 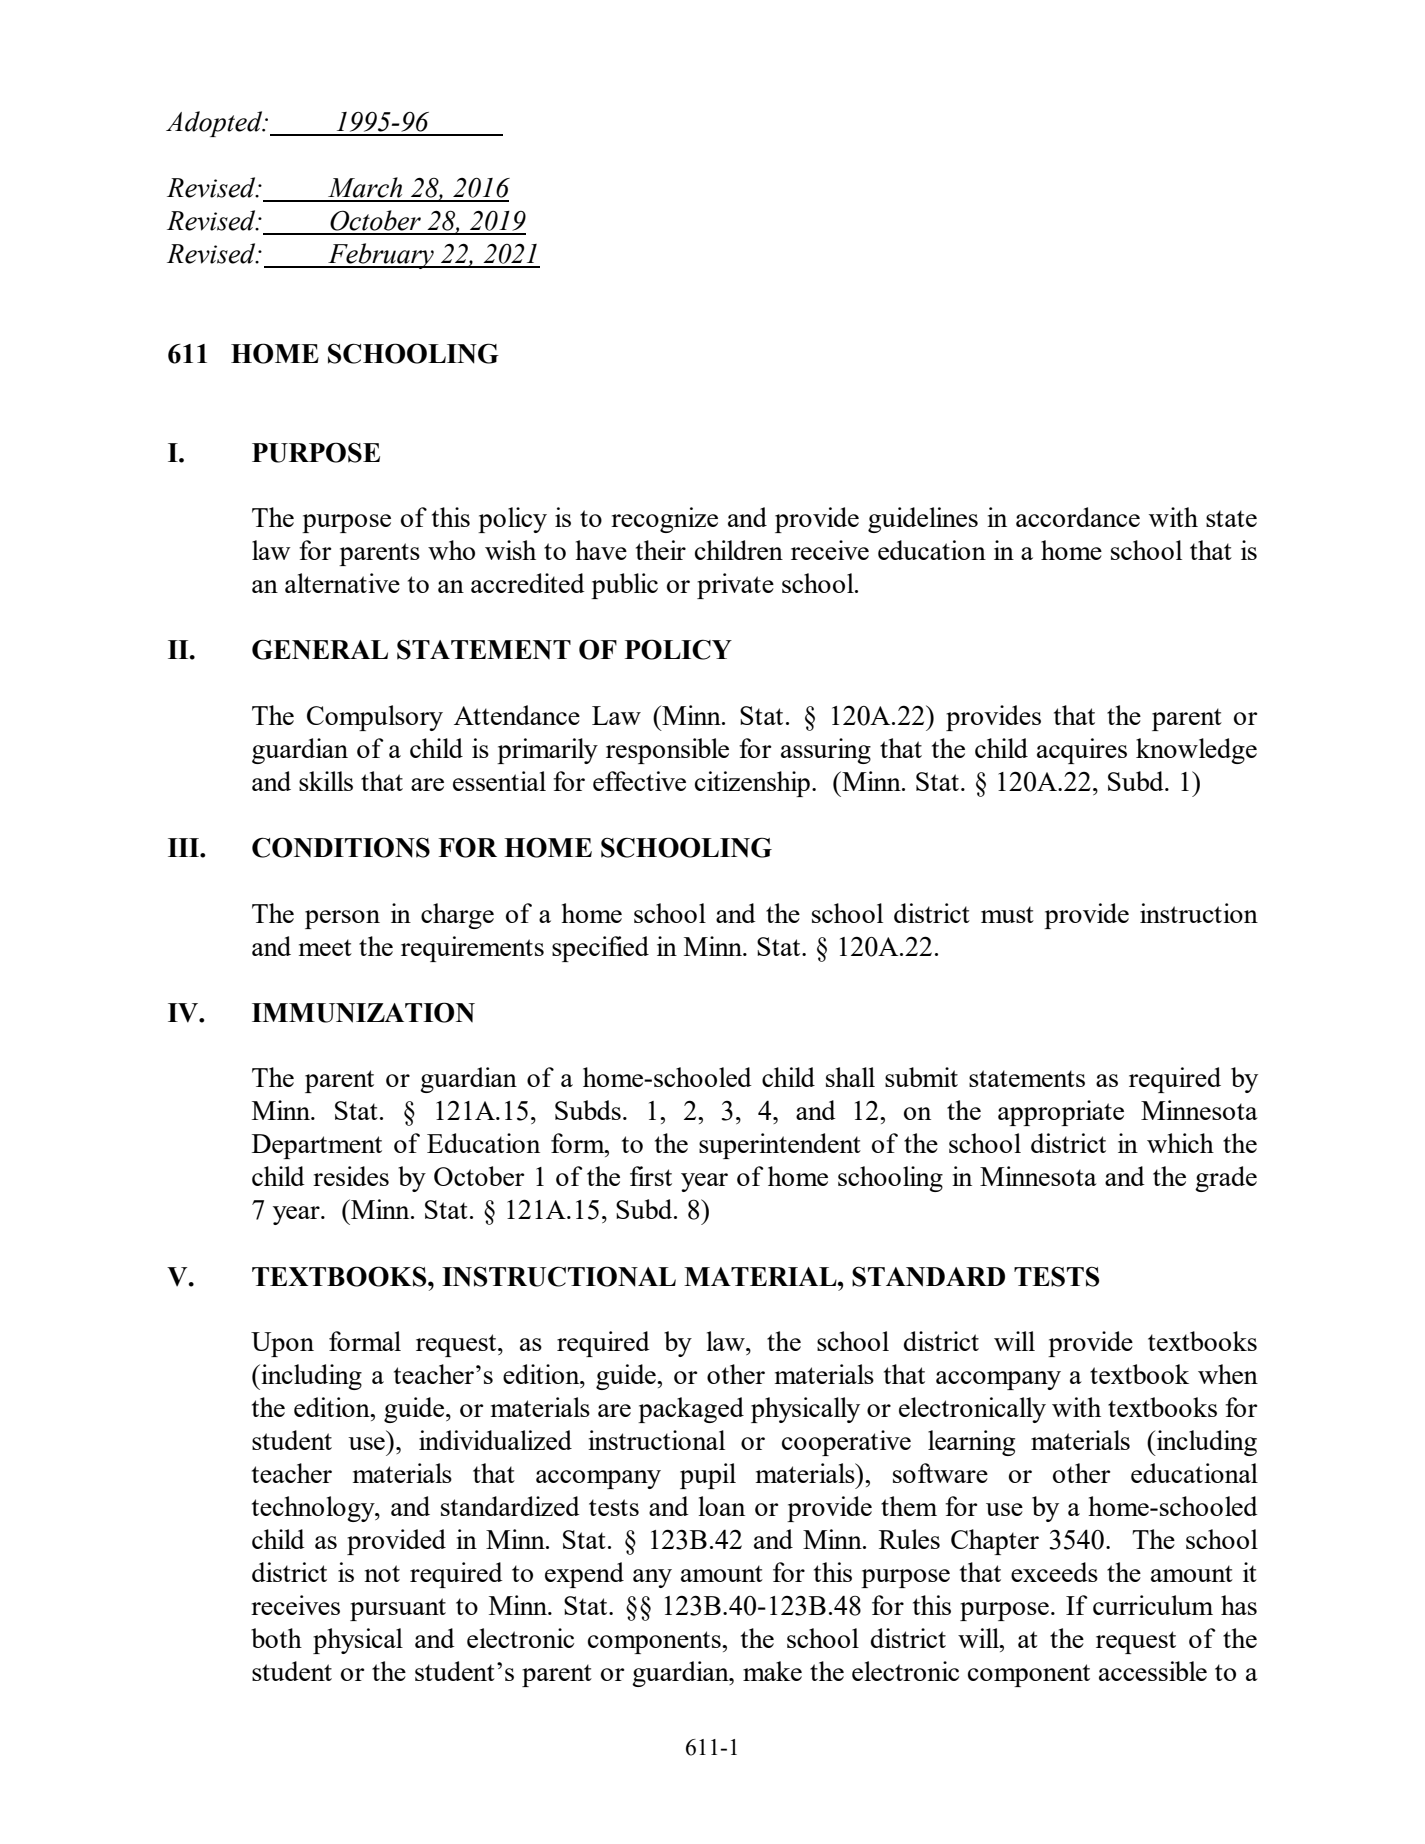 What do you see at coordinates (1078, 517) in the page?
I see `accordance` at bounding box center [1078, 517].
